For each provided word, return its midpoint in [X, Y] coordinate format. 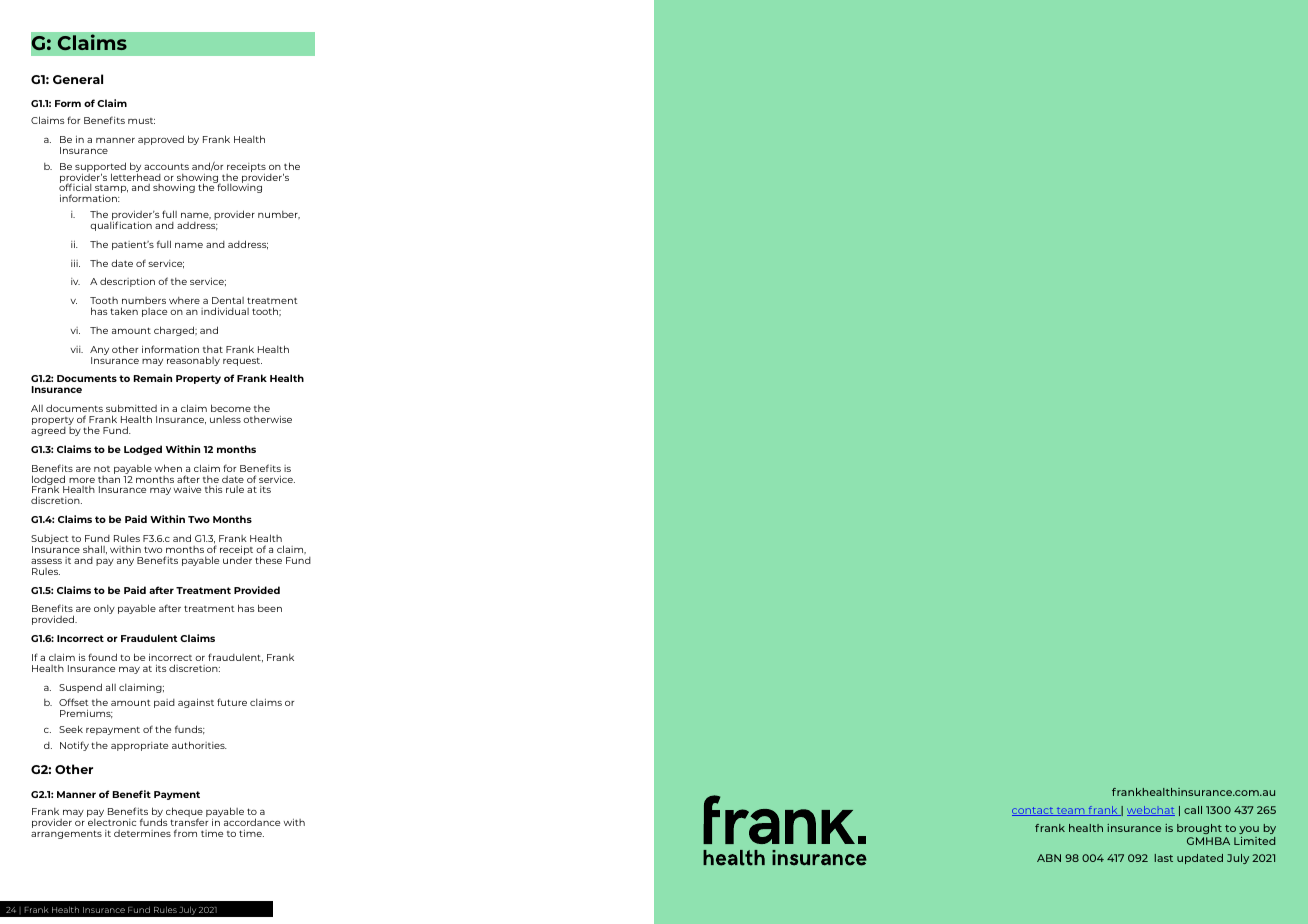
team [1071, 812]
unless [225, 419]
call [1193, 810]
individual [225, 311]
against [196, 703]
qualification [121, 226]
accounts [166, 166]
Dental [228, 300]
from [185, 833]
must [141, 121]
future [232, 702]
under [237, 560]
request [242, 361]
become [231, 408]
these [268, 560]
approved [161, 140]
